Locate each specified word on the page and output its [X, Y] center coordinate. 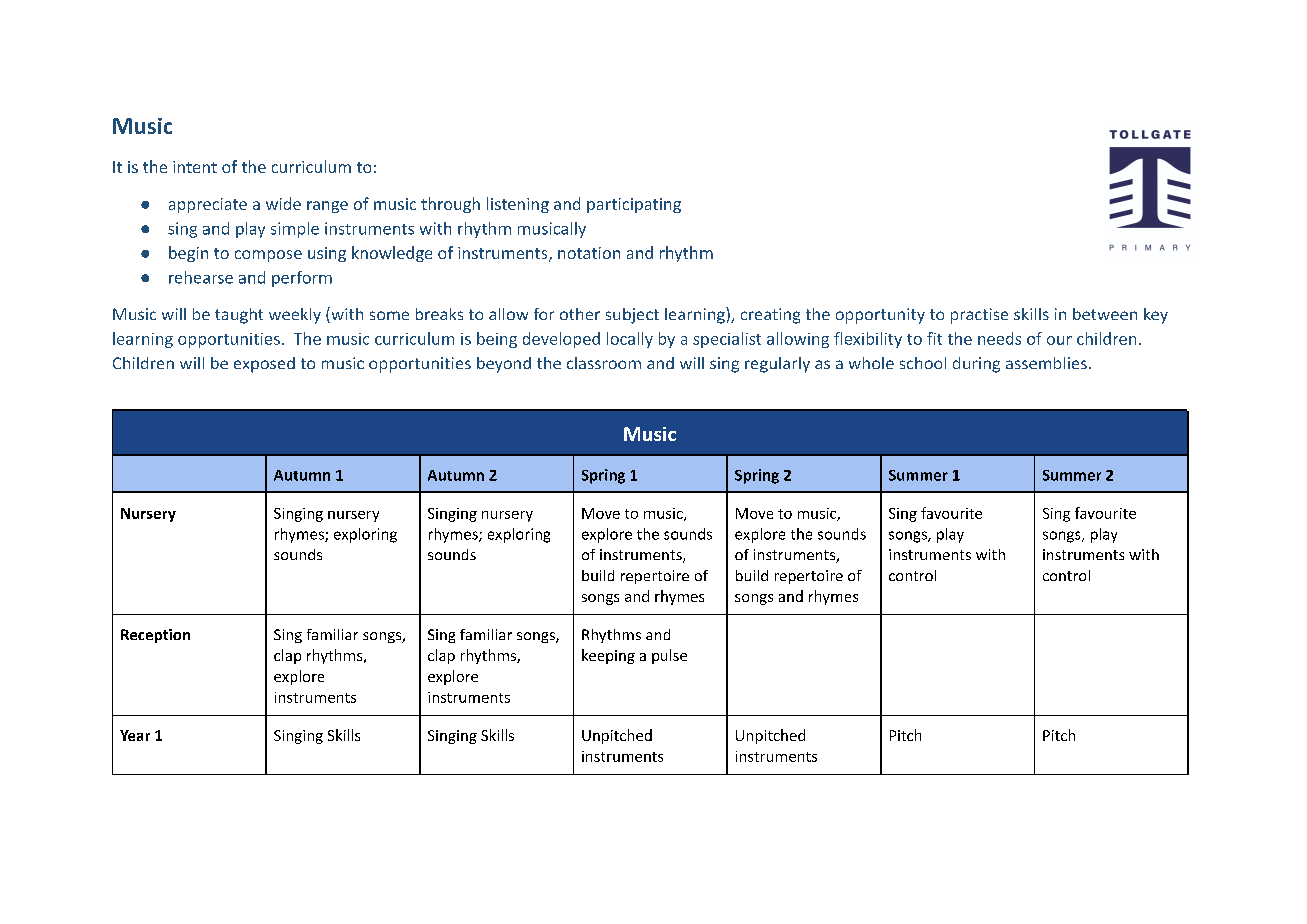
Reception [155, 636]
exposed [264, 365]
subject [632, 316]
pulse [669, 656]
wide [283, 203]
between [1105, 314]
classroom [604, 363]
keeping [608, 656]
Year [135, 735]
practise [979, 316]
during [976, 365]
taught [239, 316]
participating [634, 205]
